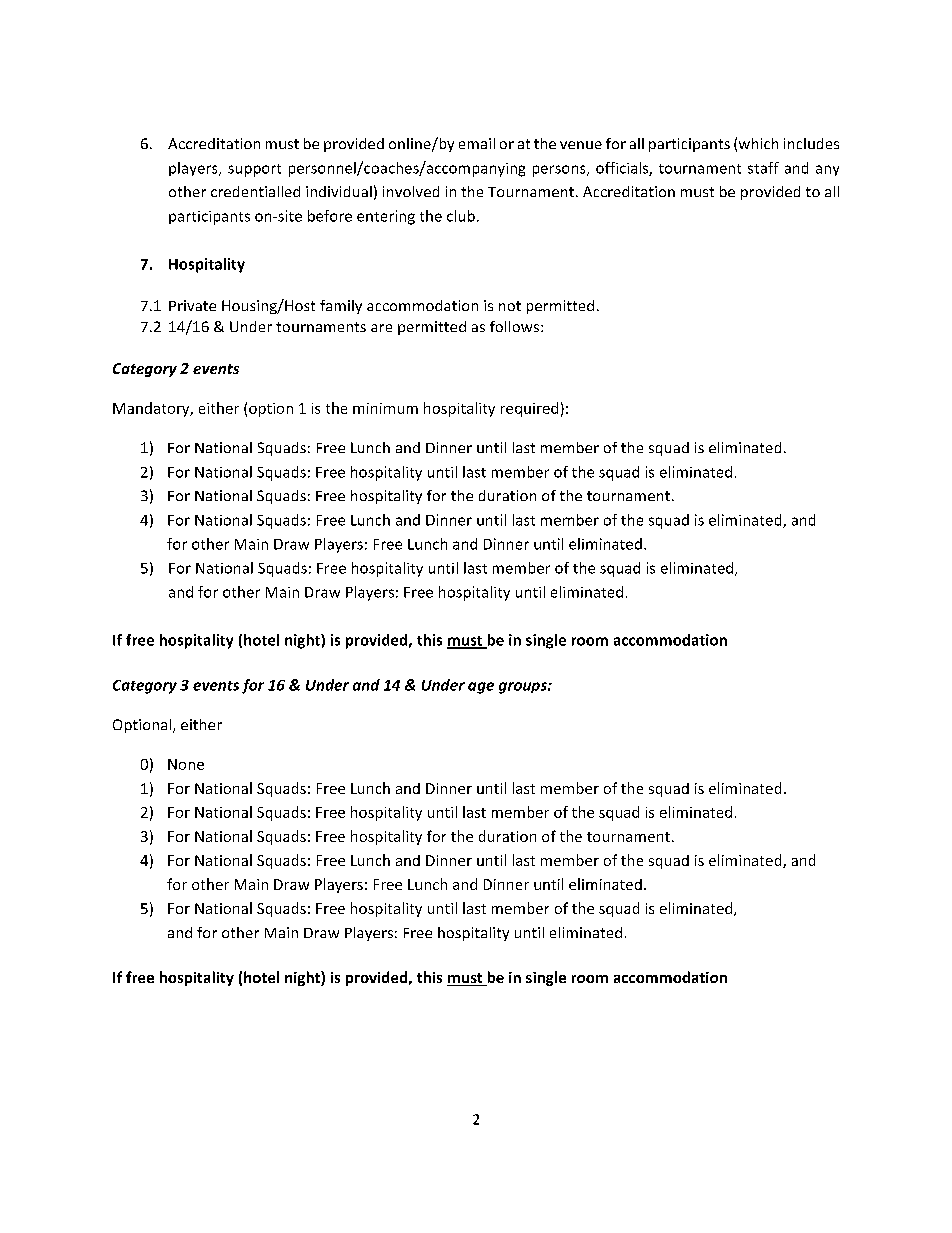 This screenshot has width=952, height=1233. What do you see at coordinates (477, 143) in the screenshot?
I see `email` at bounding box center [477, 143].
